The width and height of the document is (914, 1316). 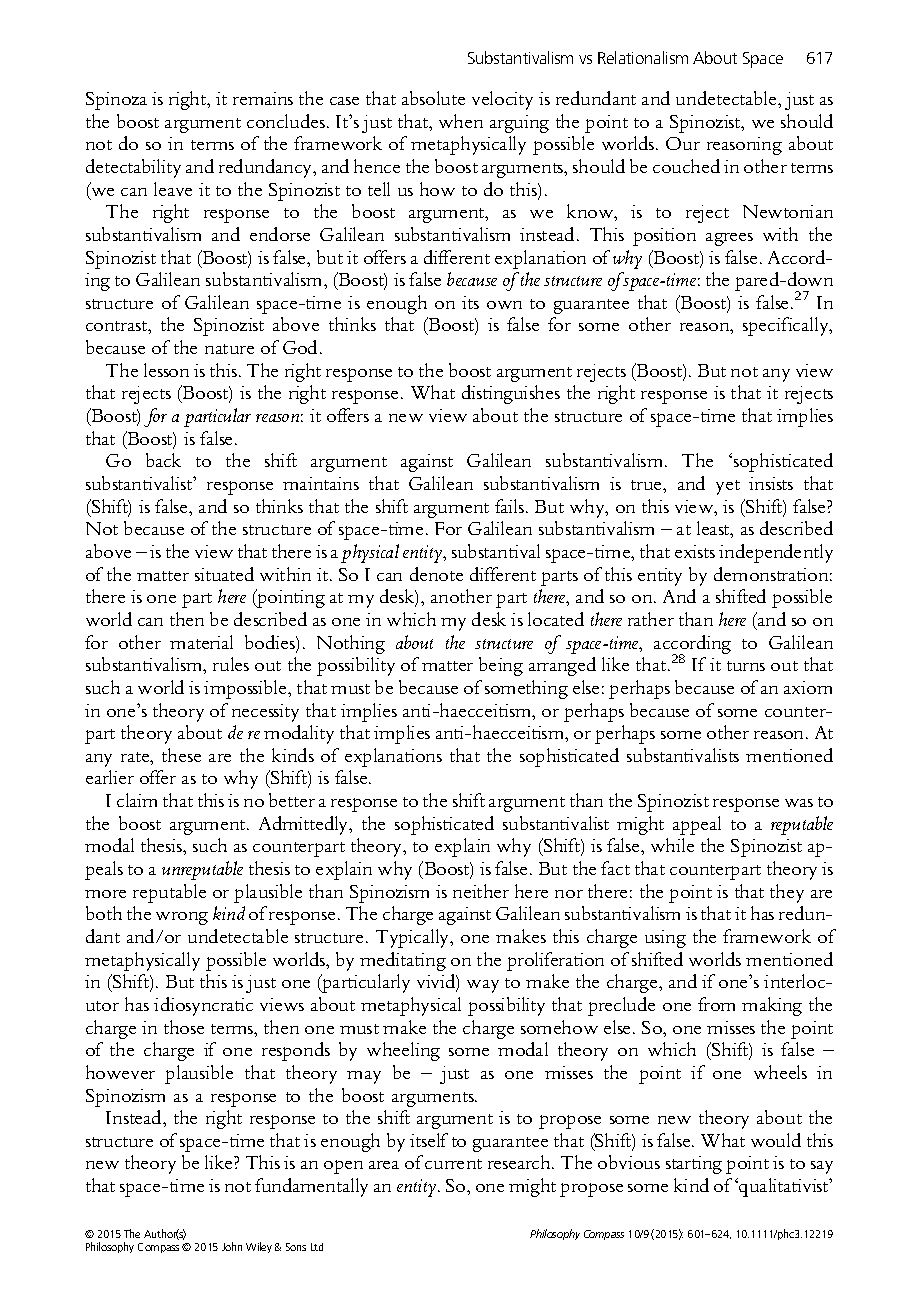 What do you see at coordinates (453, 1164) in the document?
I see `current` at bounding box center [453, 1164].
